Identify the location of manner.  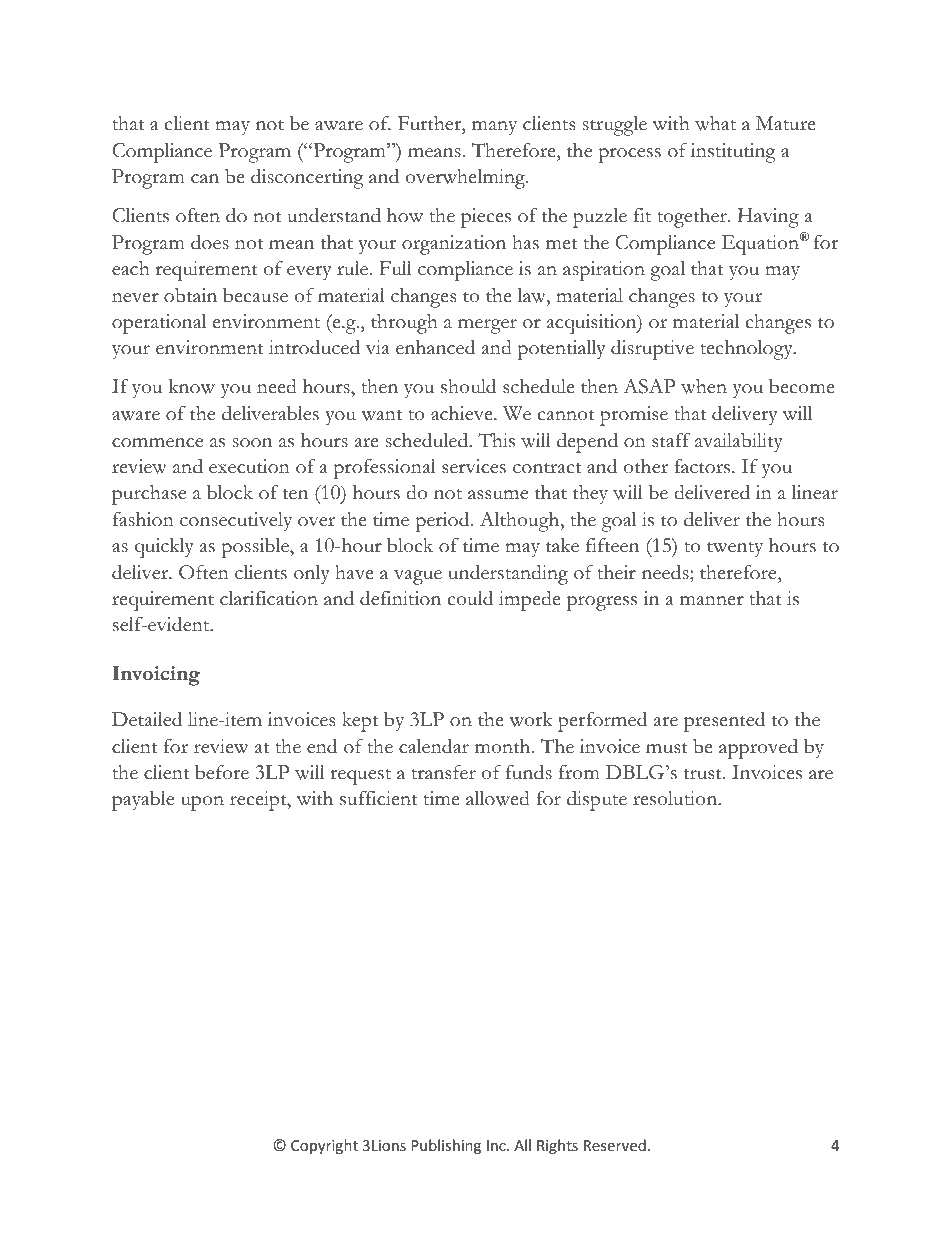
(712, 601).
